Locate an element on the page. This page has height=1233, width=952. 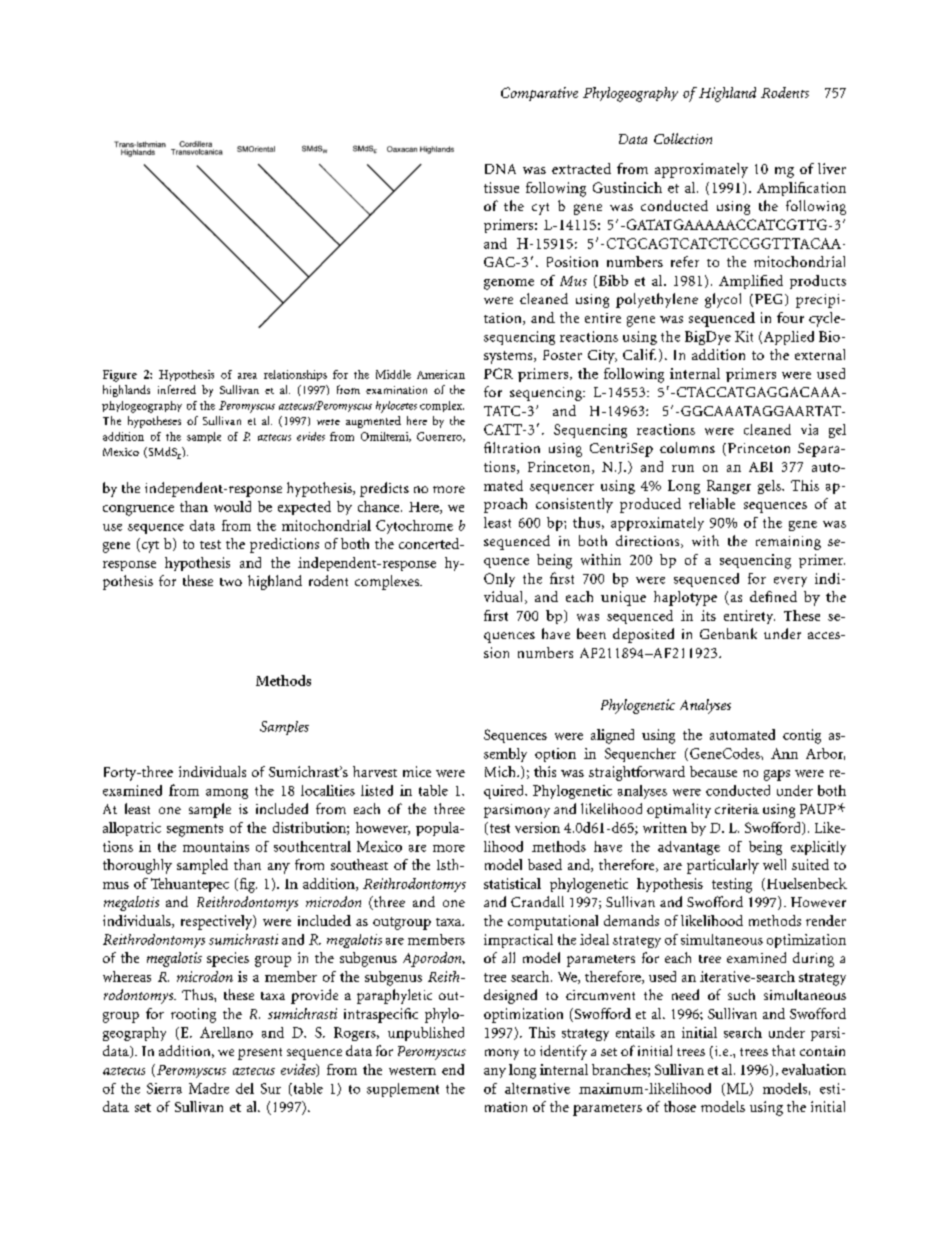
DNA is located at coordinates (500, 169).
